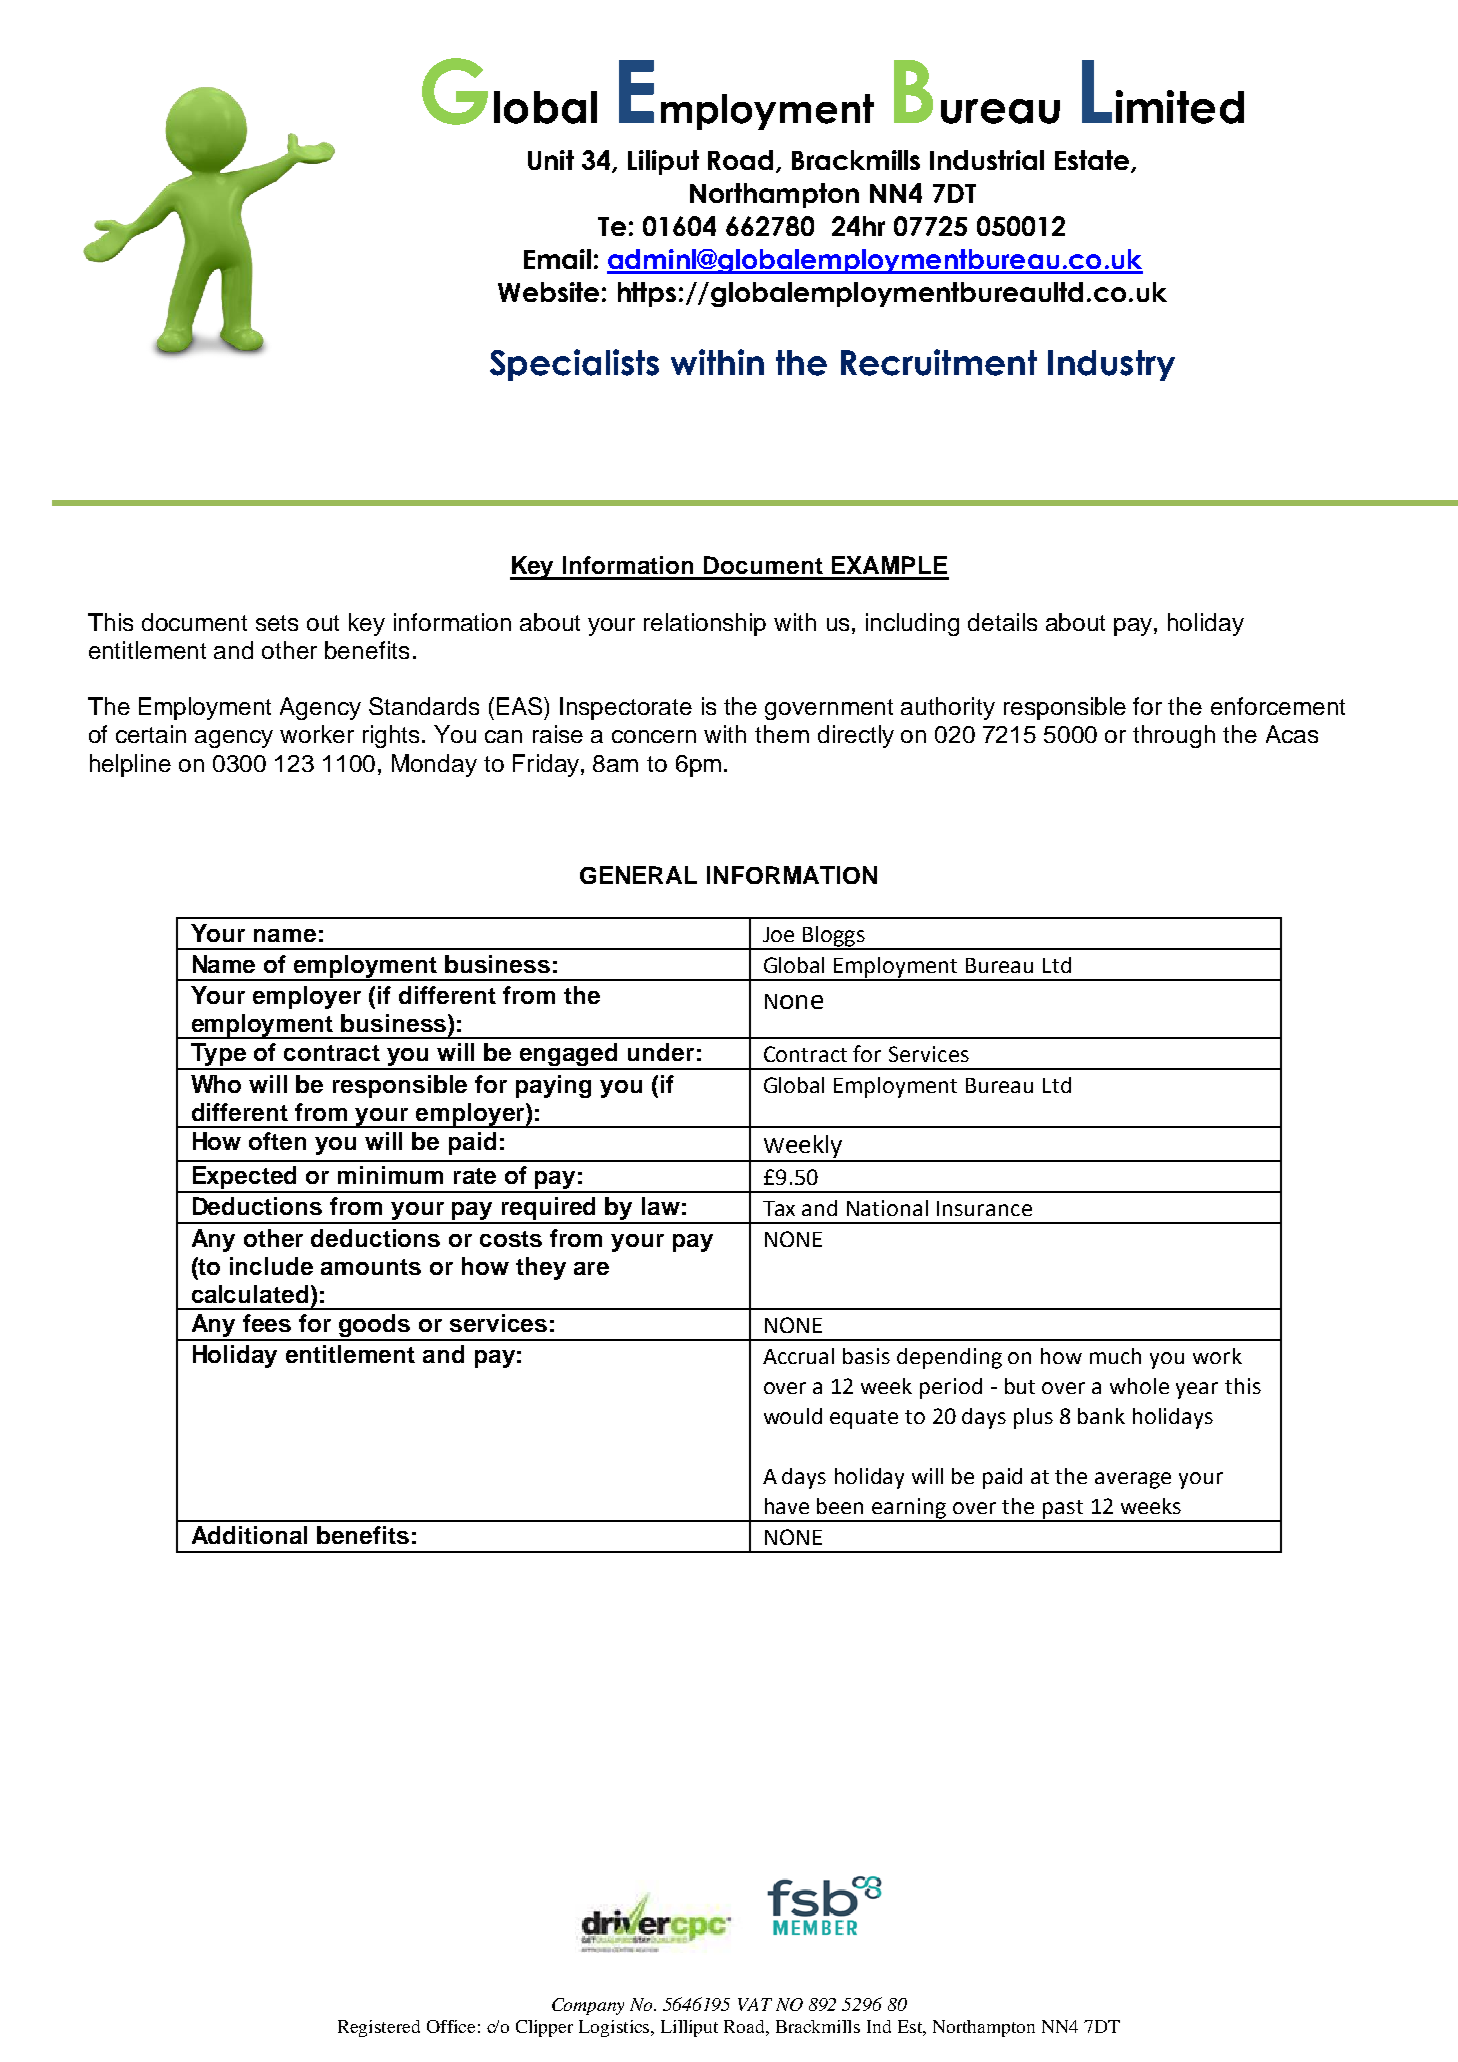 The height and width of the screenshot is (2062, 1458). Describe the element at coordinates (551, 160) in the screenshot. I see `Unit` at that location.
